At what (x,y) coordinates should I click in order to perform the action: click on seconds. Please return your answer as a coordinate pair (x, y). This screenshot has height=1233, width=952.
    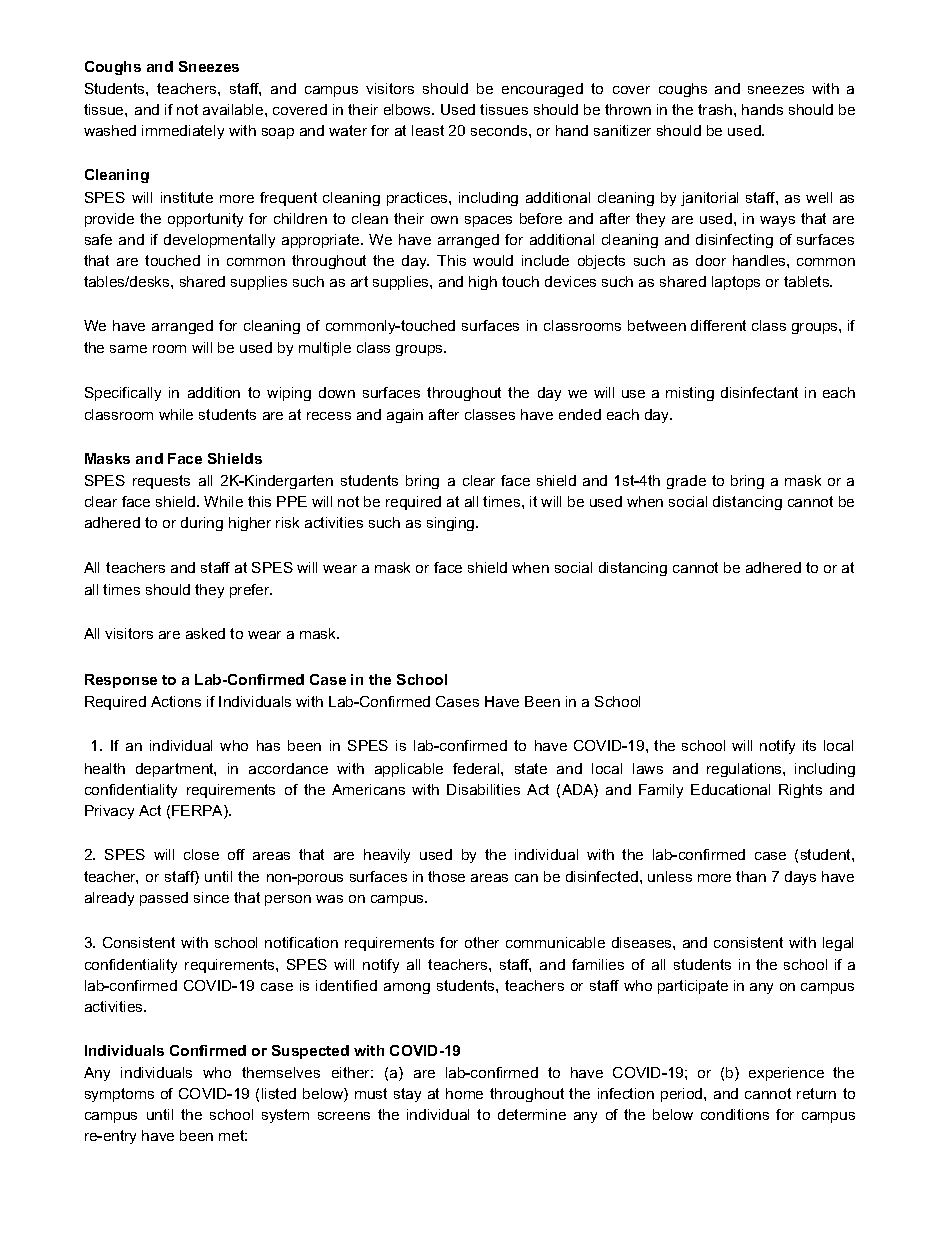
    Looking at the image, I should click on (500, 130).
